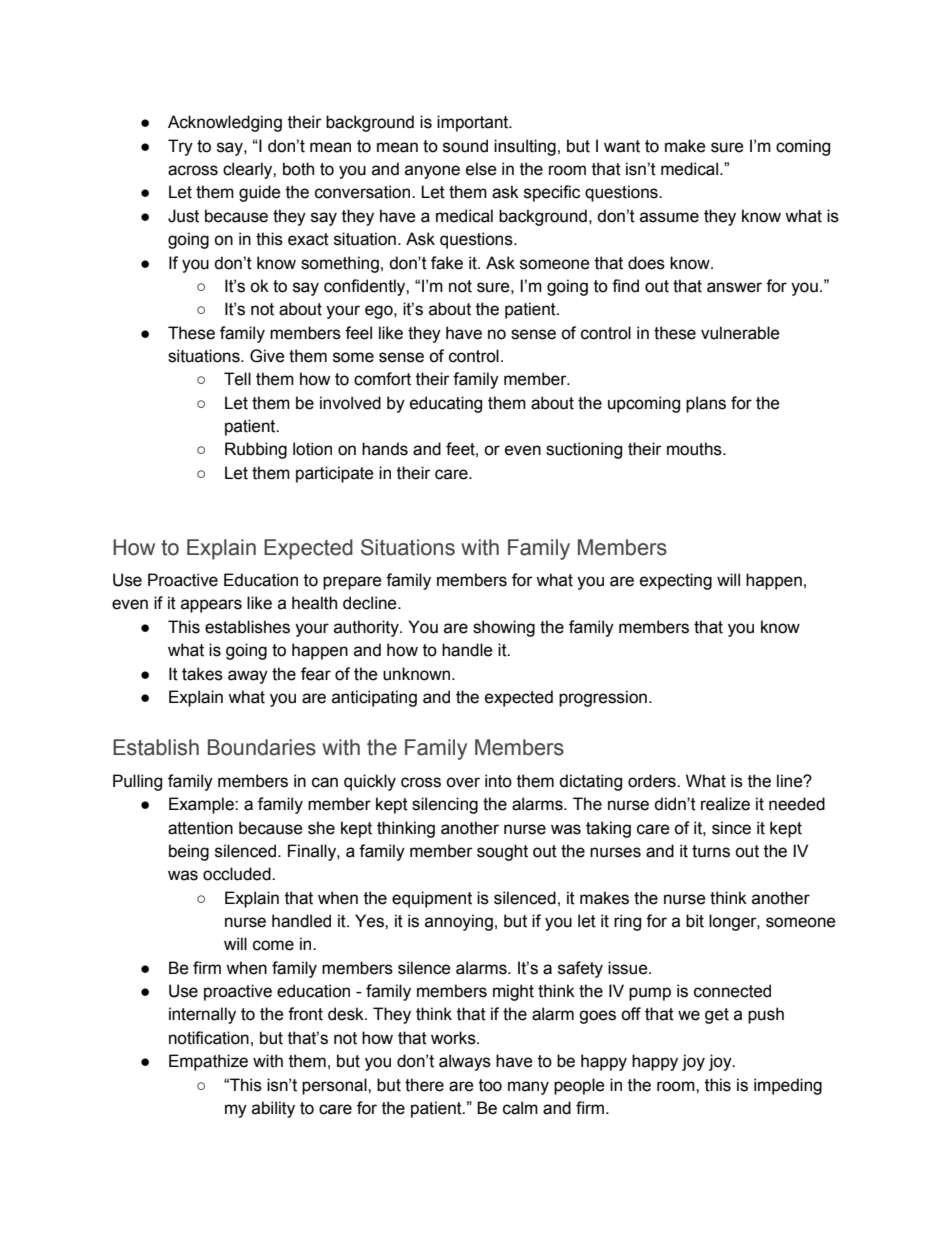 The width and height of the image is (952, 1233). What do you see at coordinates (465, 1062) in the image?
I see `always` at bounding box center [465, 1062].
